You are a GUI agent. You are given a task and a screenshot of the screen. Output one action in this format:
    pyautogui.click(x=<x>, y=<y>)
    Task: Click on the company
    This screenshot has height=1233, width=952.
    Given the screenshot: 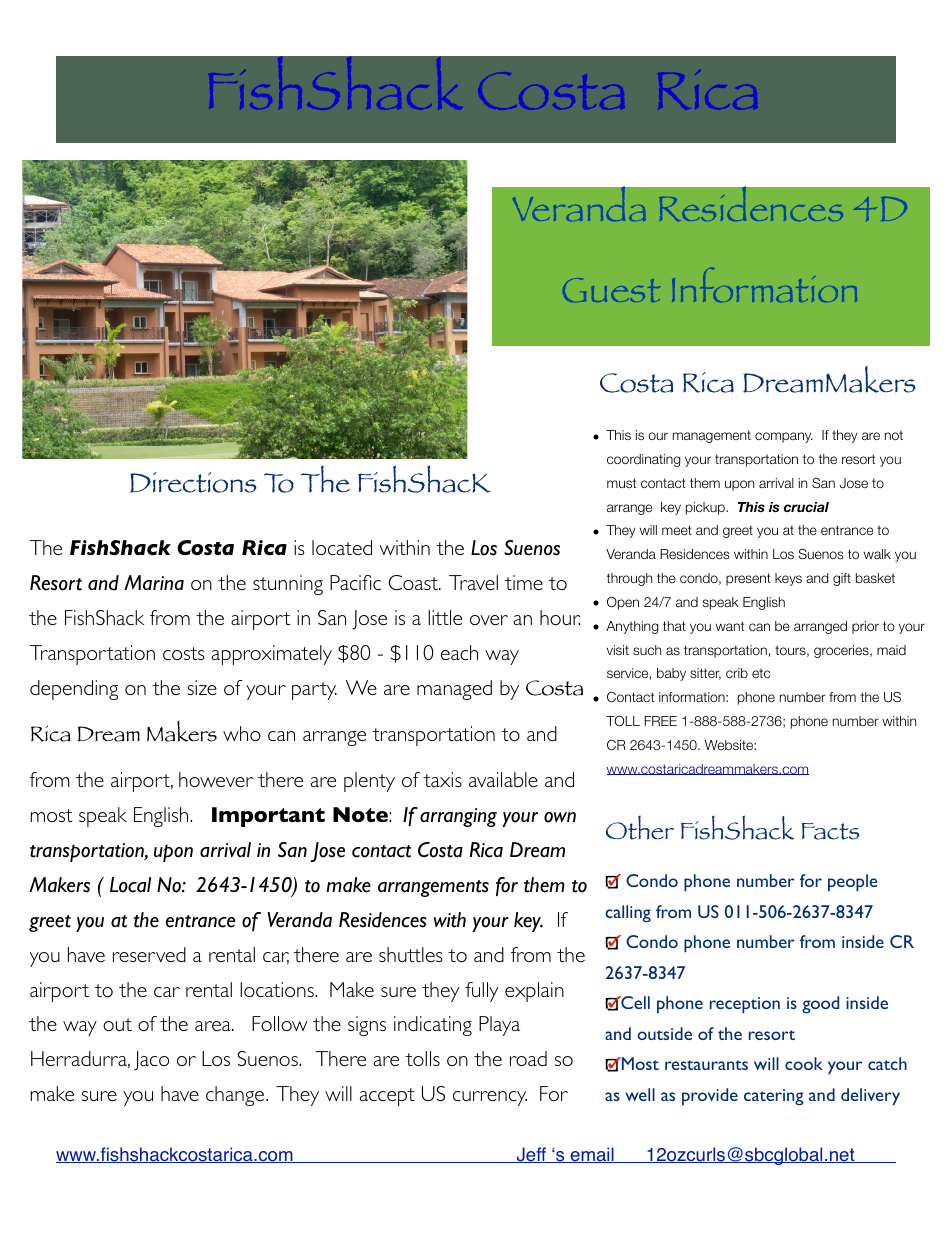 What is the action you would take?
    pyautogui.click(x=784, y=437)
